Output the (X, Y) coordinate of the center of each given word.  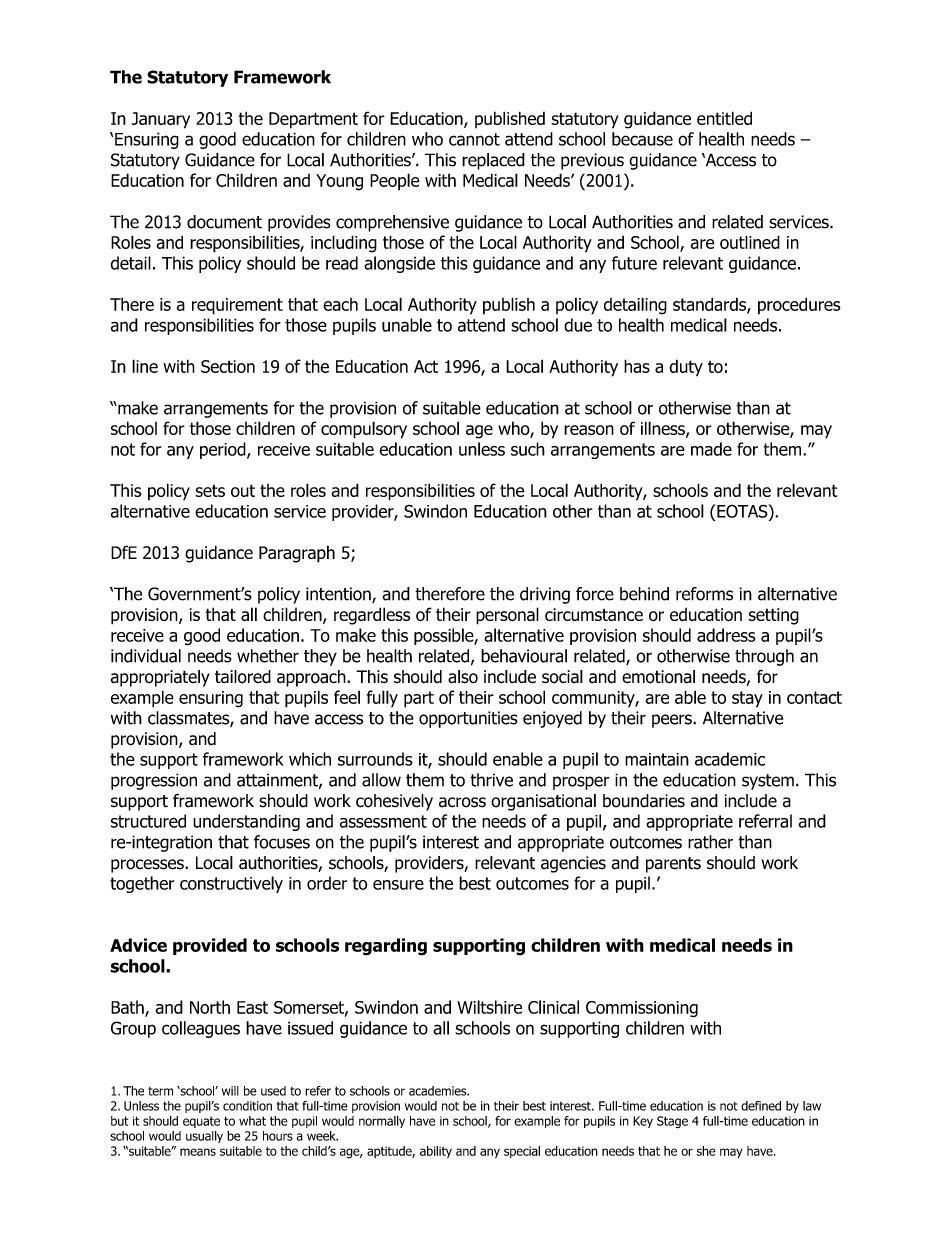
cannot (474, 139)
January (161, 120)
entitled (724, 118)
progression (154, 781)
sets (210, 490)
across (462, 802)
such (528, 449)
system (768, 782)
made (711, 449)
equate (201, 1122)
